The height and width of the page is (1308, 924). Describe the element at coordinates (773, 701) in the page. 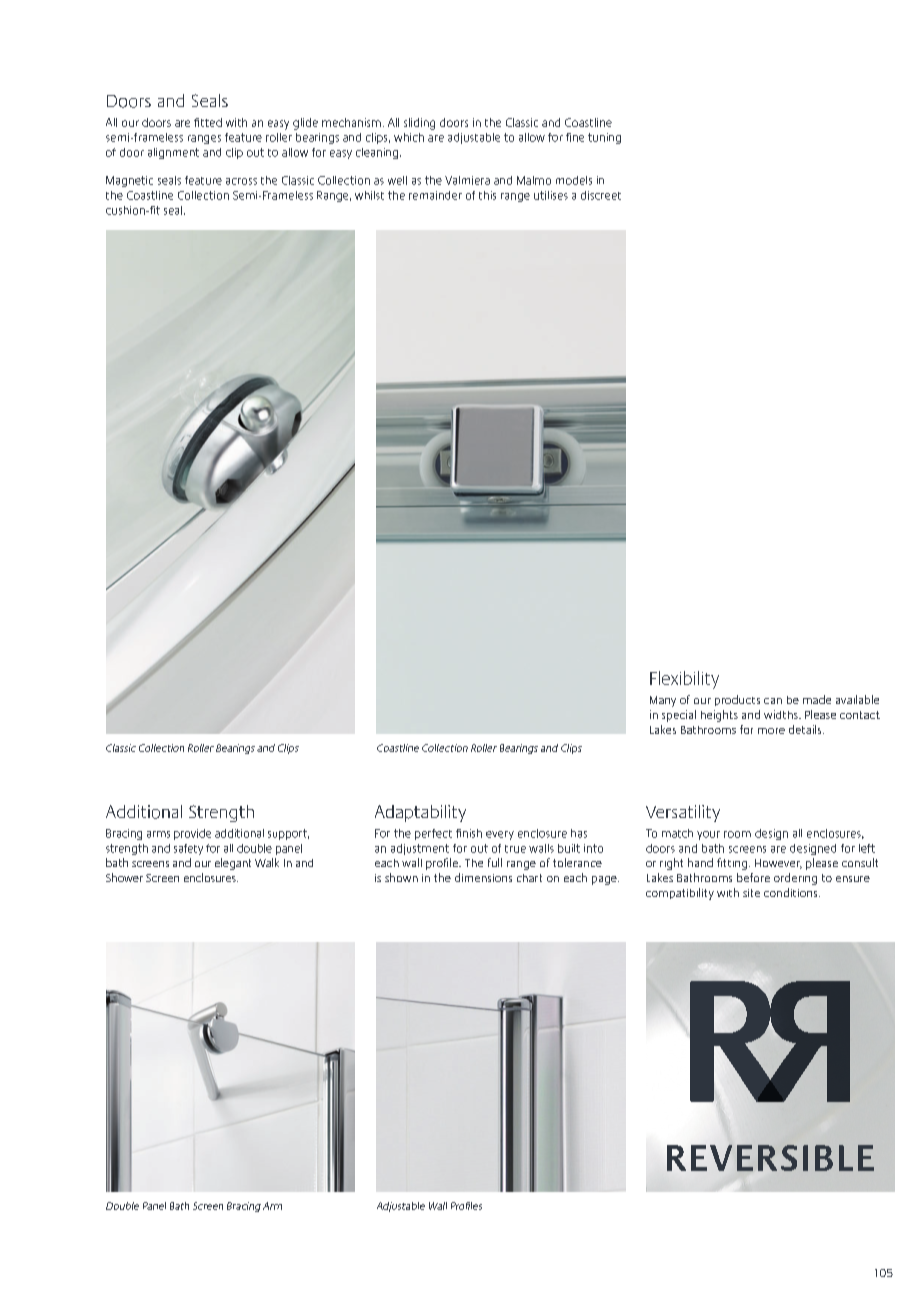

I see `can` at that location.
